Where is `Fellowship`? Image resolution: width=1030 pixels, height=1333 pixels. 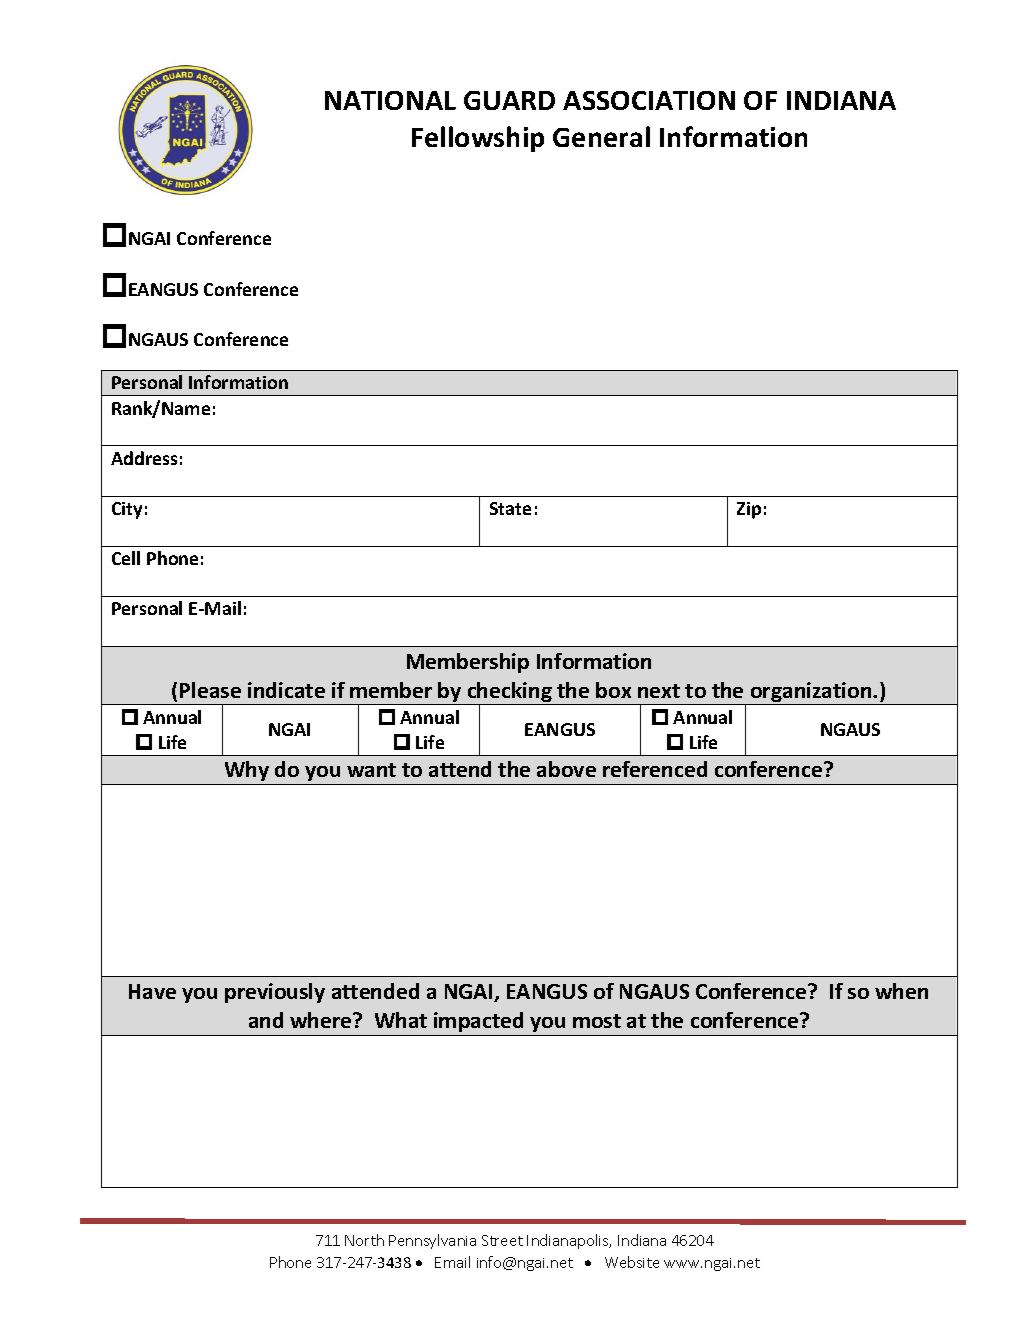 Fellowship is located at coordinates (478, 139).
